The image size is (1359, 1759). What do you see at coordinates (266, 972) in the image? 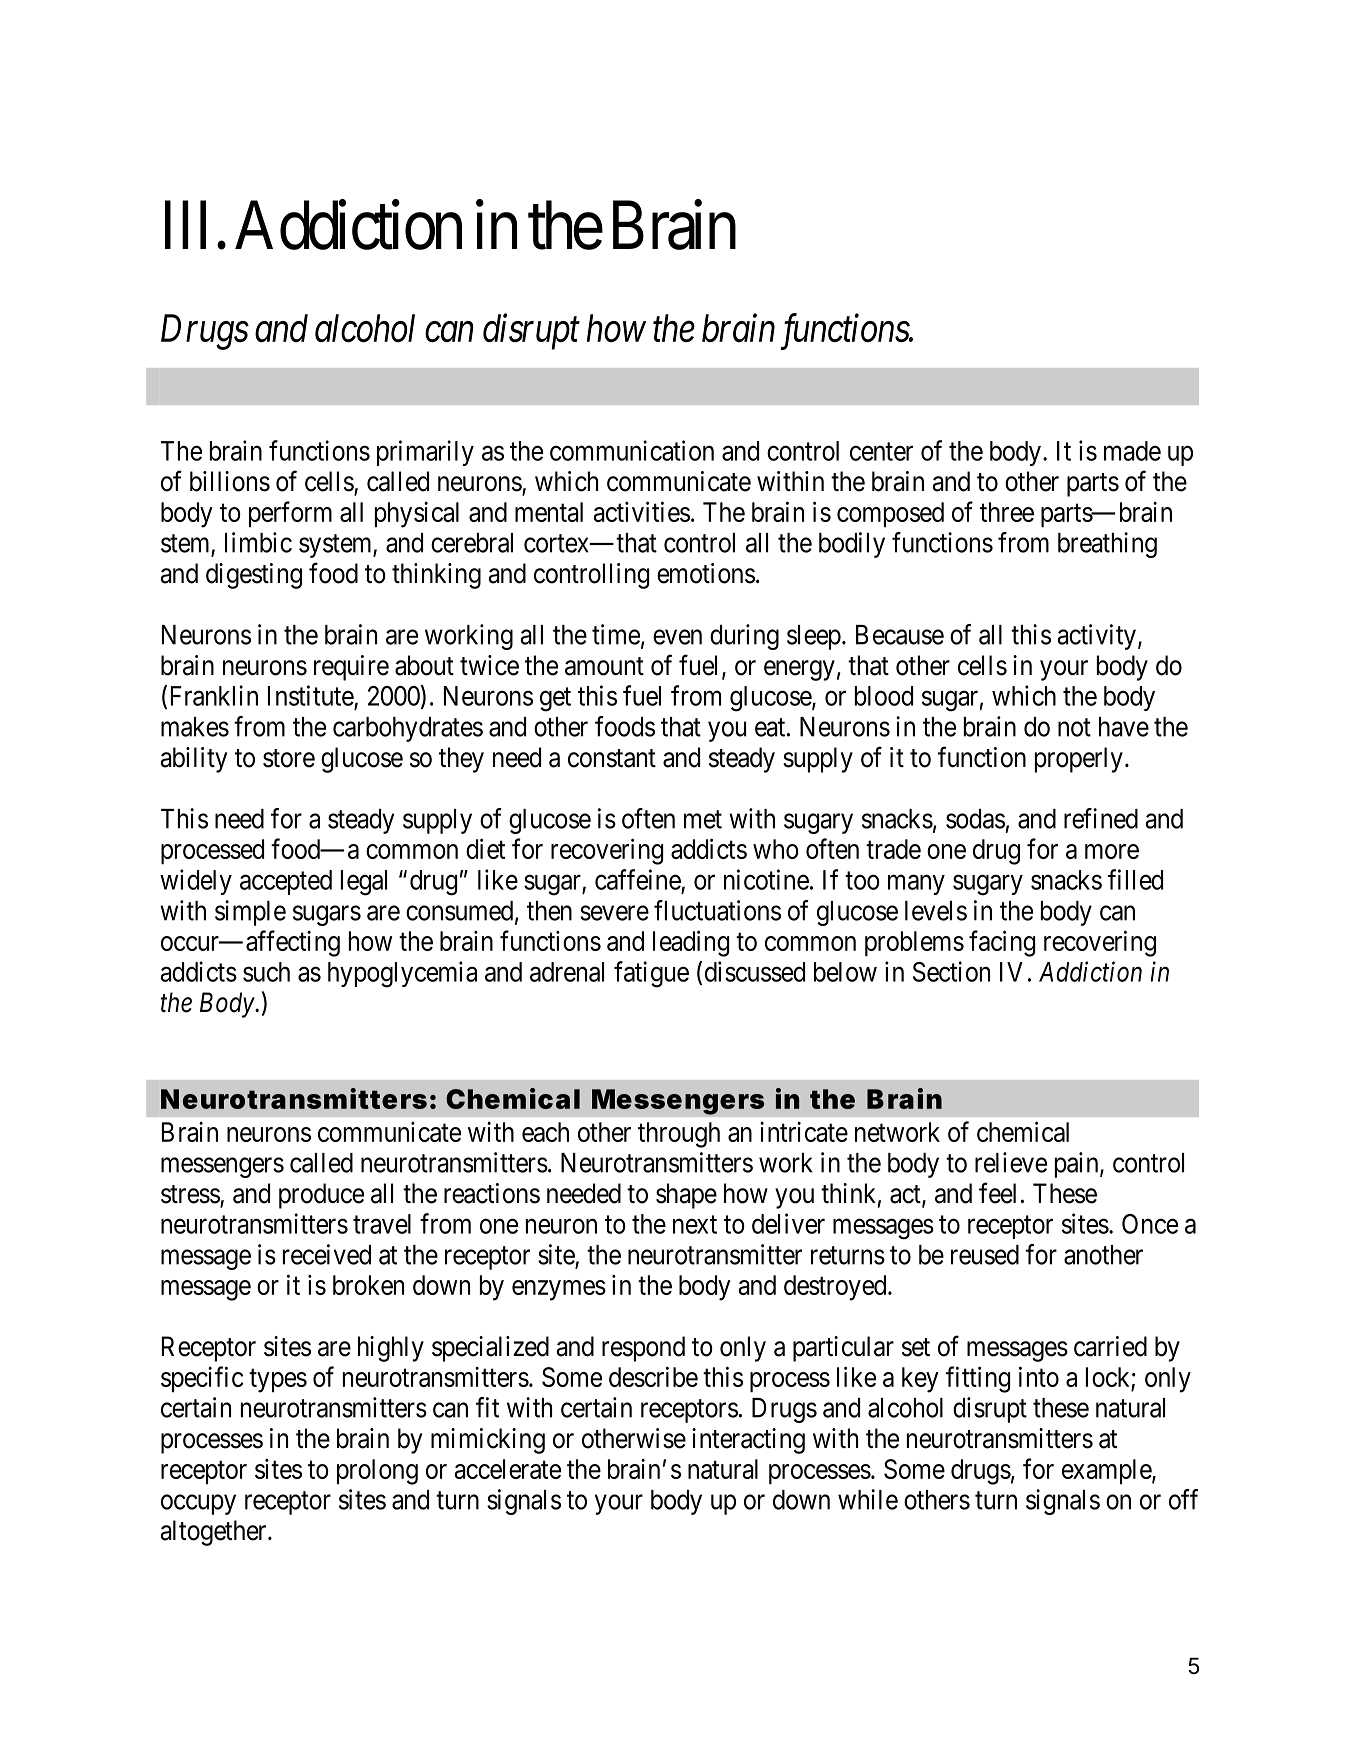
I see `such` at bounding box center [266, 972].
